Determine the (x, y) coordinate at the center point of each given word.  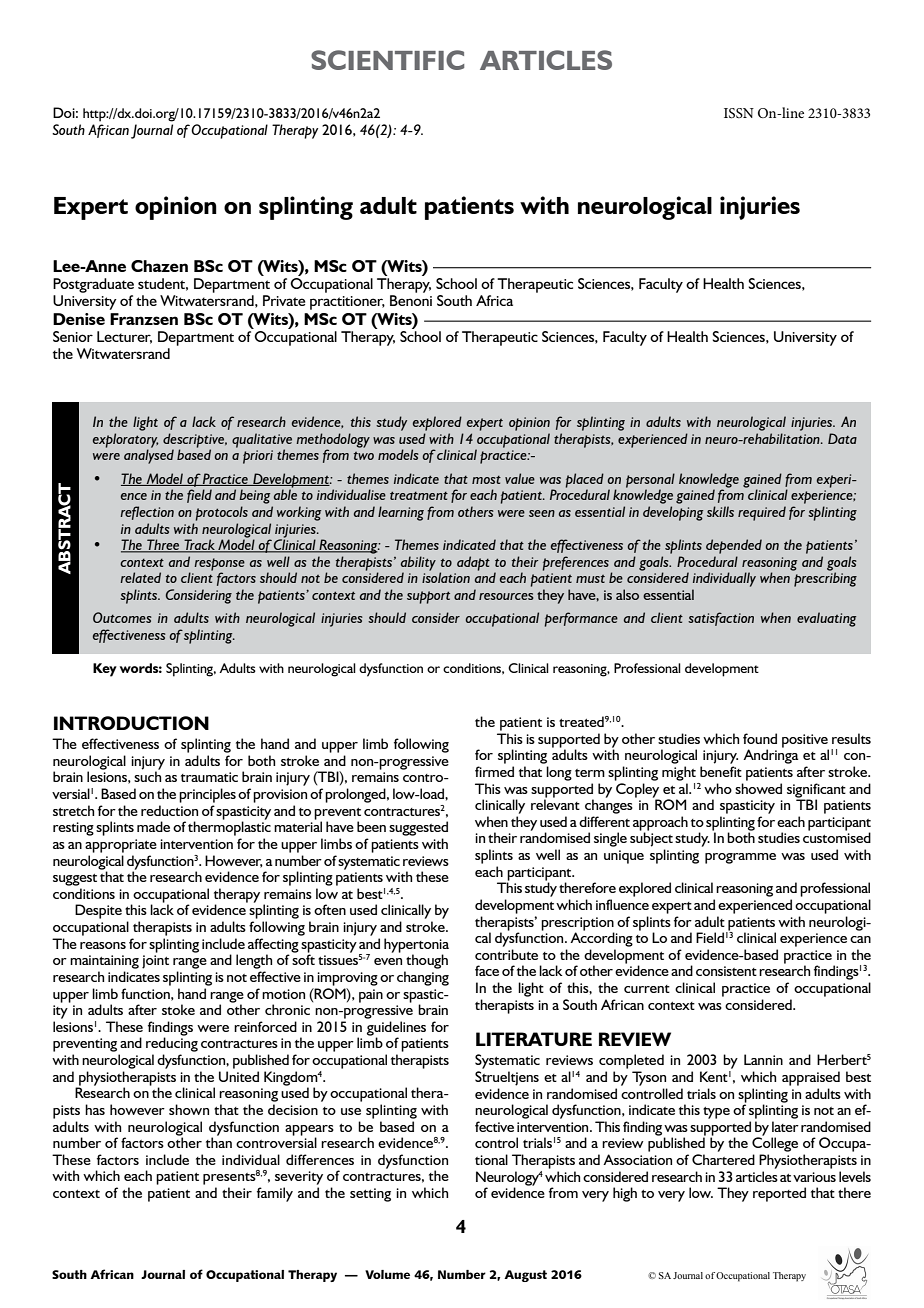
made (153, 826)
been (371, 826)
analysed (149, 456)
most (486, 480)
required (762, 513)
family (275, 1194)
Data (842, 438)
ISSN (739, 113)
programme (740, 858)
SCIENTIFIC (387, 60)
